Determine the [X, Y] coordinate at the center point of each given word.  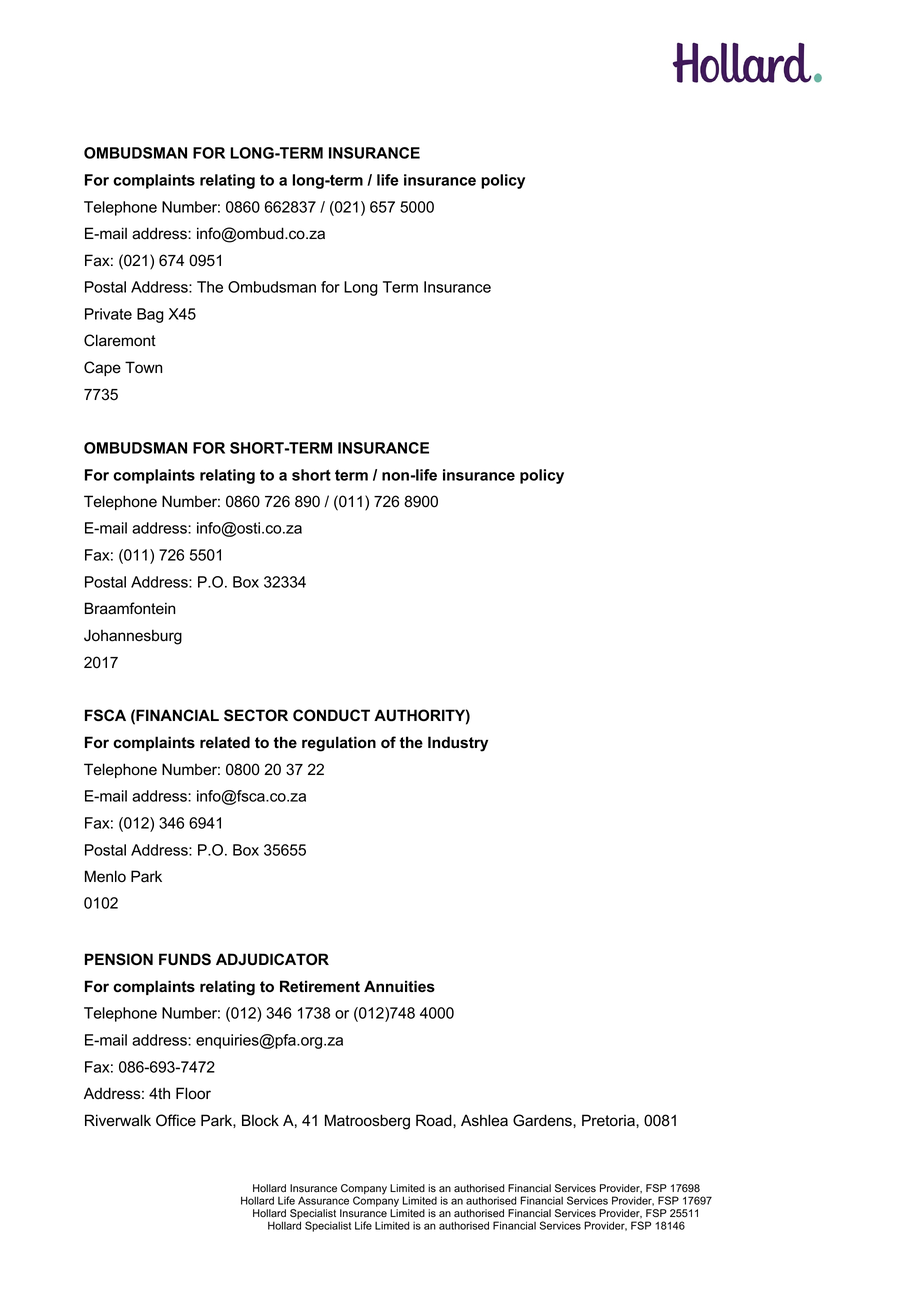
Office [176, 1120]
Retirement [320, 986]
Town [143, 367]
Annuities [399, 986]
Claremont [120, 340]
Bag [150, 315]
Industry [458, 744]
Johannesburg [133, 637]
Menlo [105, 876]
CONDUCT [331, 715]
